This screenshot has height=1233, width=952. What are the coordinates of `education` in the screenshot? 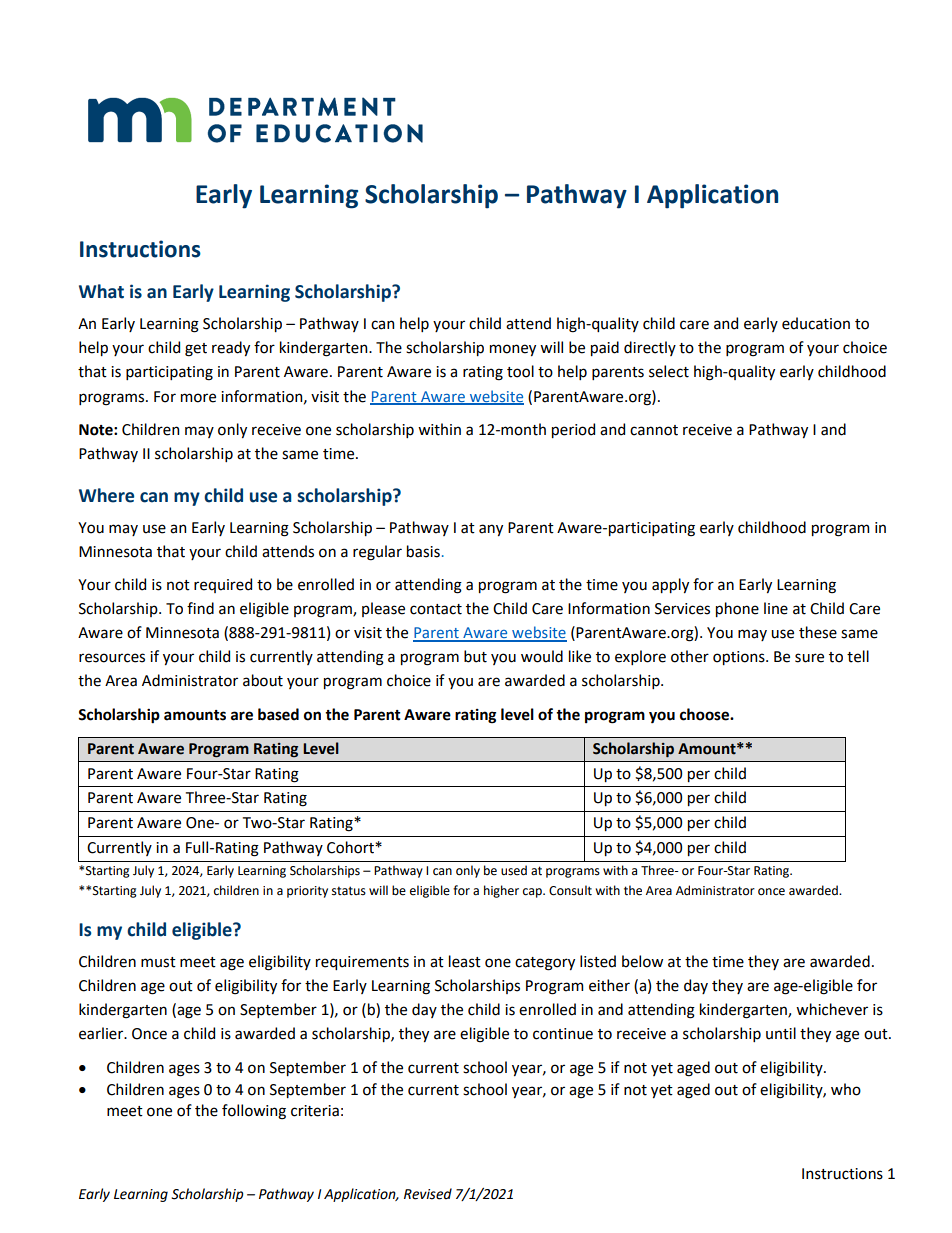 It's located at (816, 323).
